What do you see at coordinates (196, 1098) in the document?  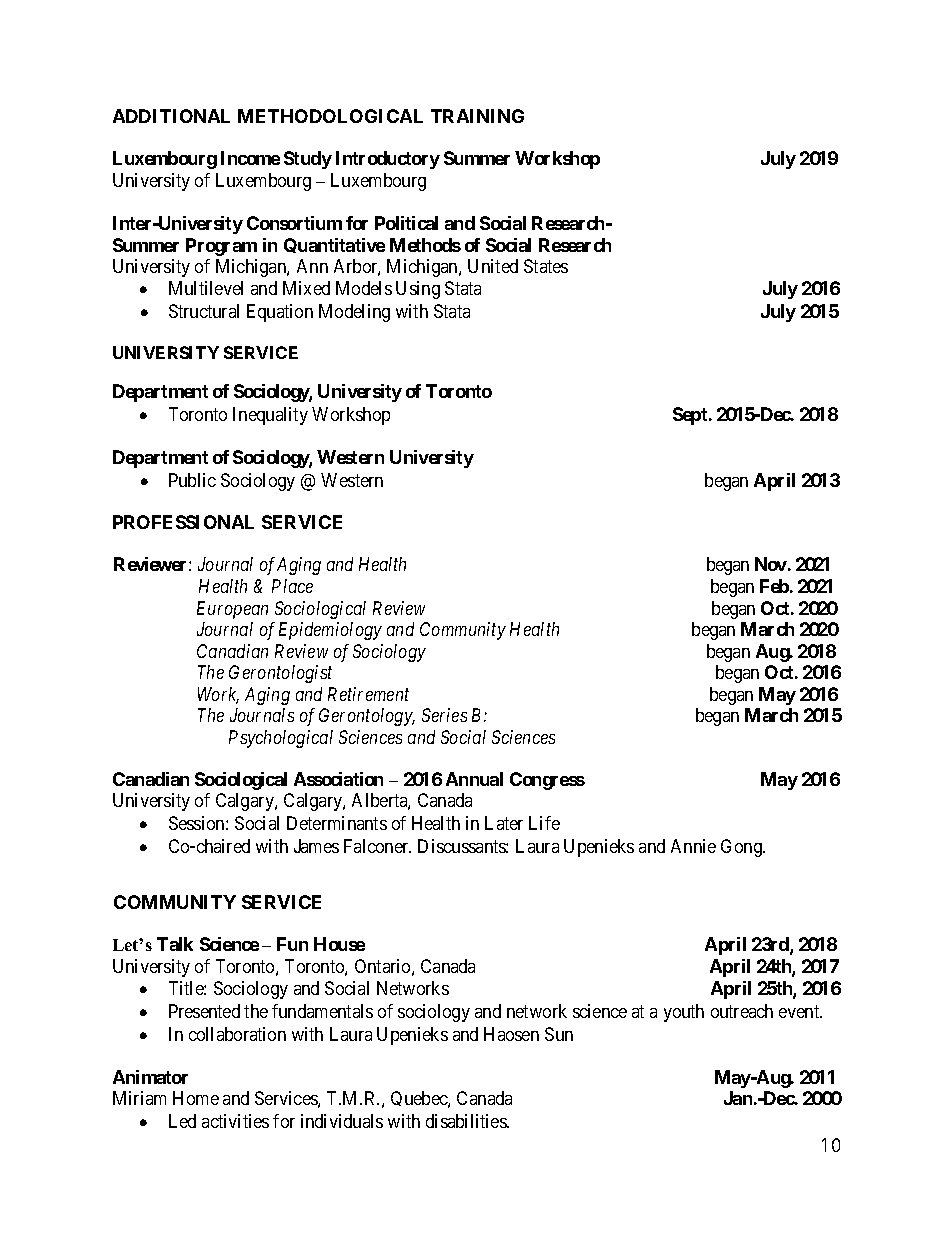 I see `Home` at bounding box center [196, 1098].
